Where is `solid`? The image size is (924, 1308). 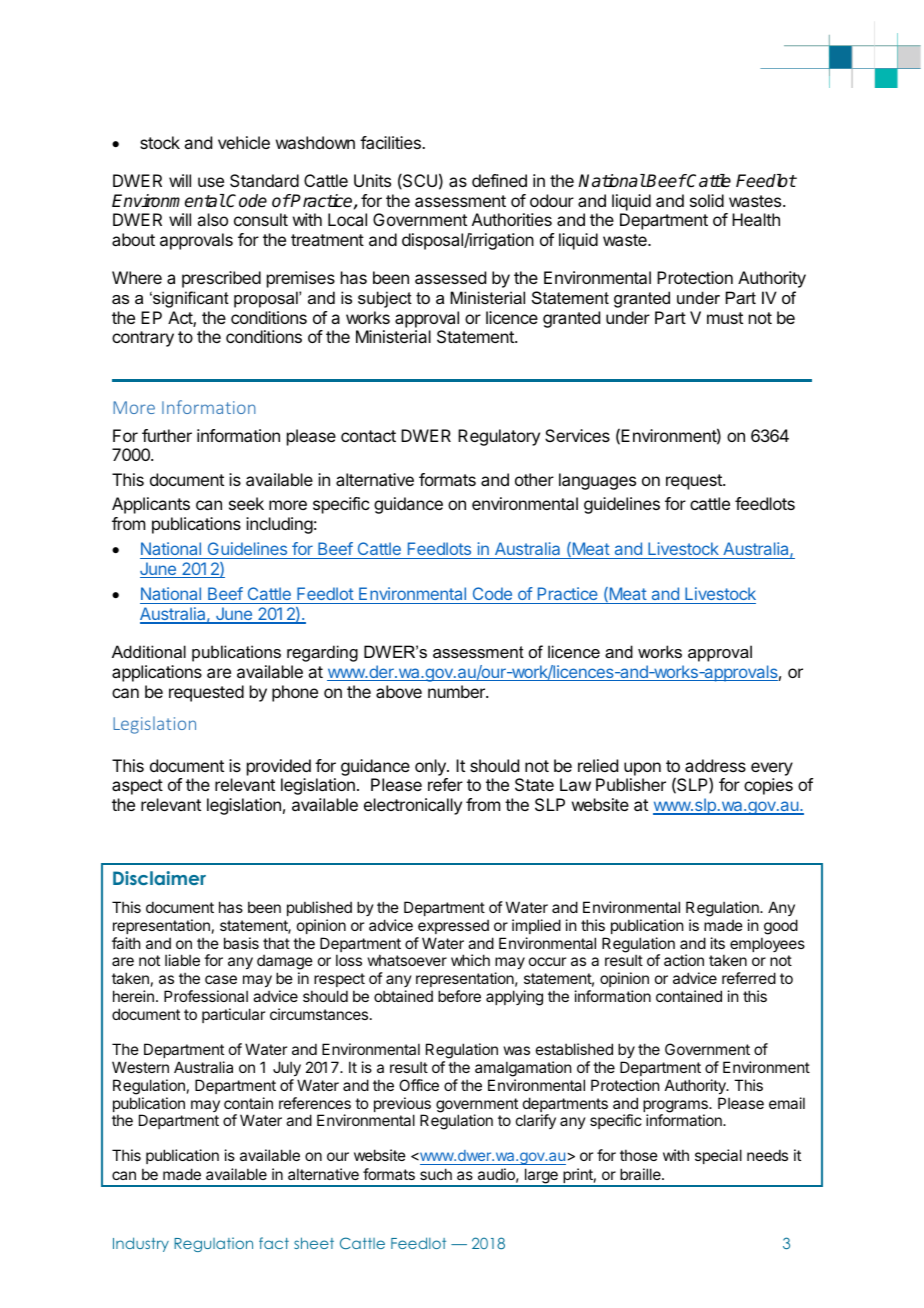 solid is located at coordinates (707, 200).
